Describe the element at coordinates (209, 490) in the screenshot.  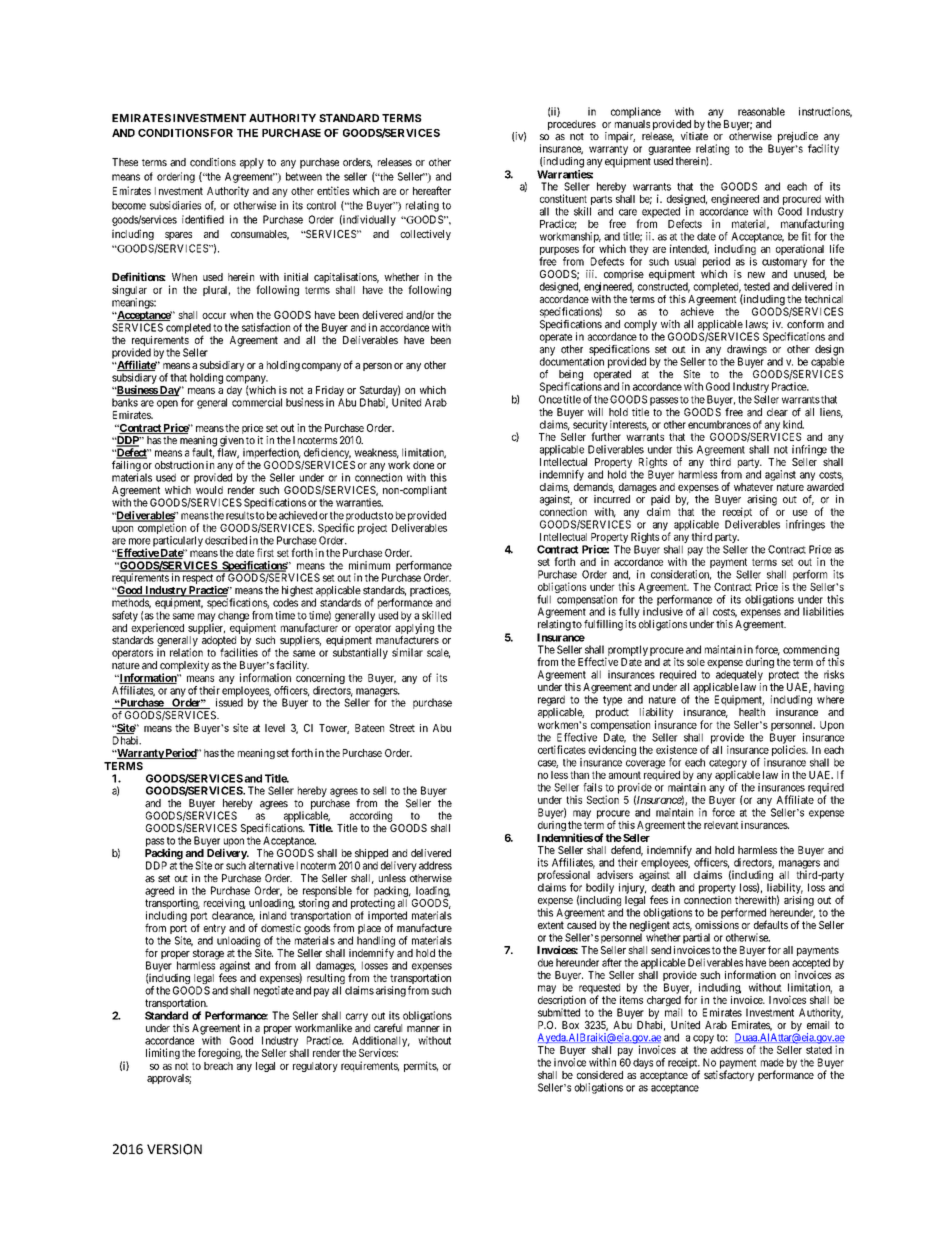
I see `would` at that location.
